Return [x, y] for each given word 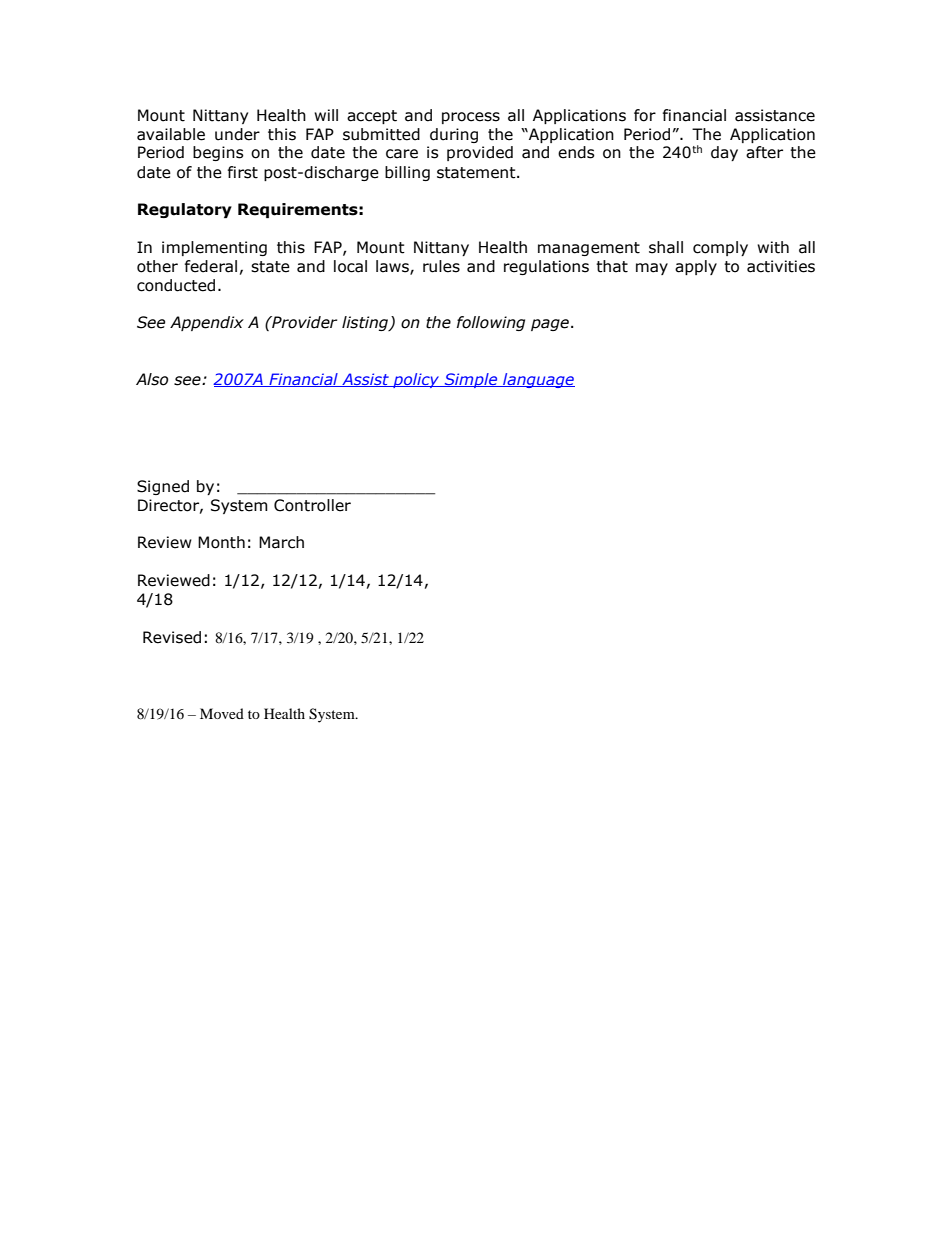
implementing [214, 248]
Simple [471, 380]
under [237, 134]
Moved [222, 713]
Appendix [207, 323]
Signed [163, 487]
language [538, 380]
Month [221, 542]
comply [720, 248]
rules [441, 266]
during [454, 135]
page [550, 325]
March [281, 542]
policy [416, 380]
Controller [312, 505]
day [724, 153]
